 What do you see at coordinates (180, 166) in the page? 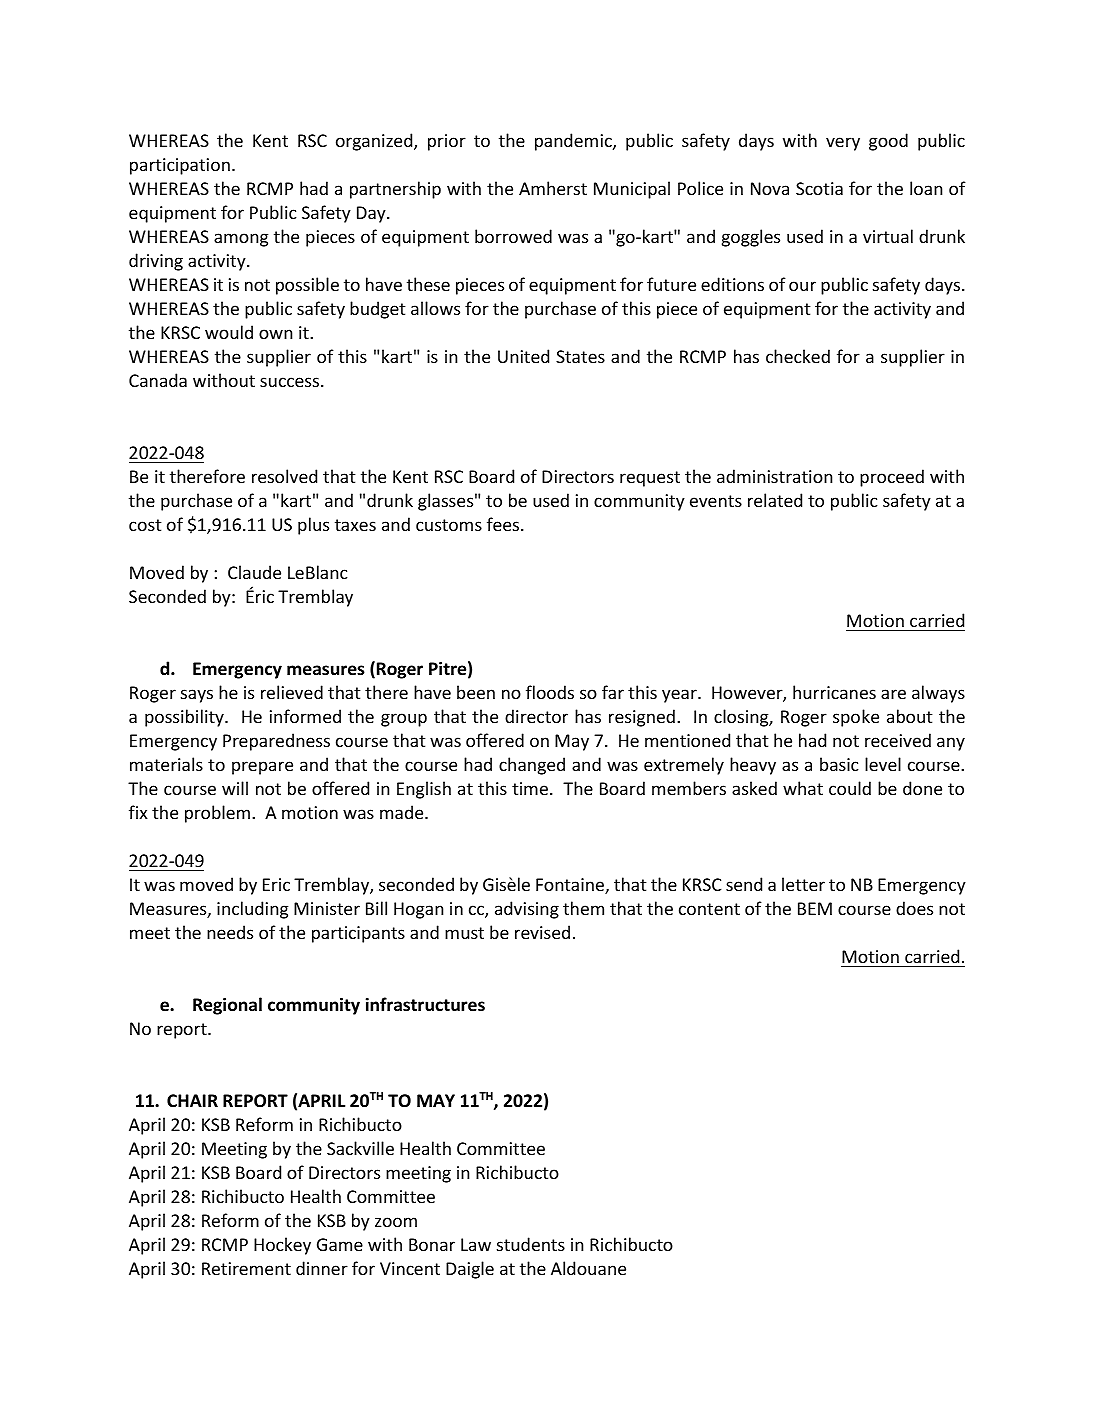
I see `participation` at bounding box center [180, 166].
